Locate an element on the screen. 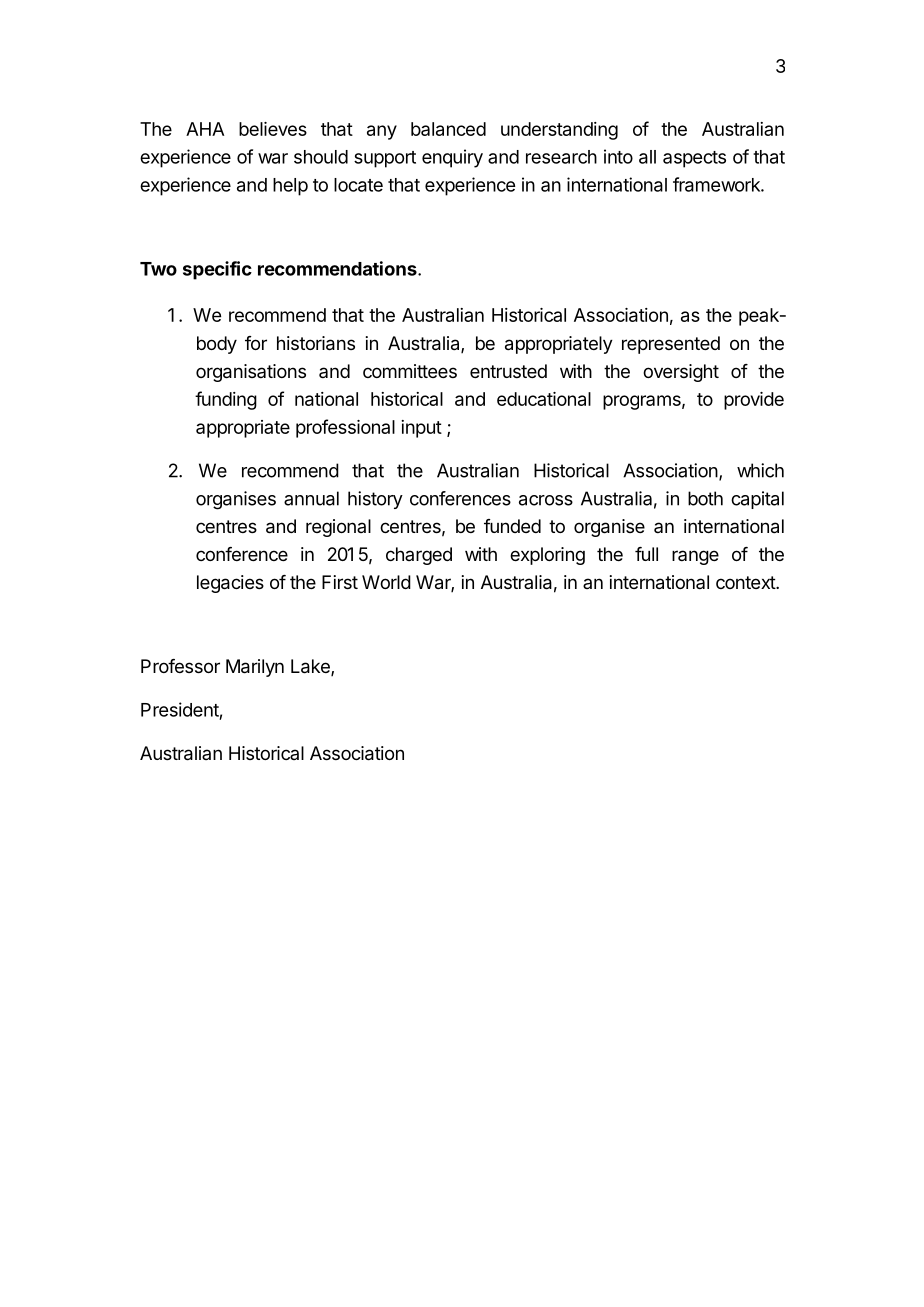 Image resolution: width=924 pixels, height=1307 pixels. provide is located at coordinates (754, 401).
